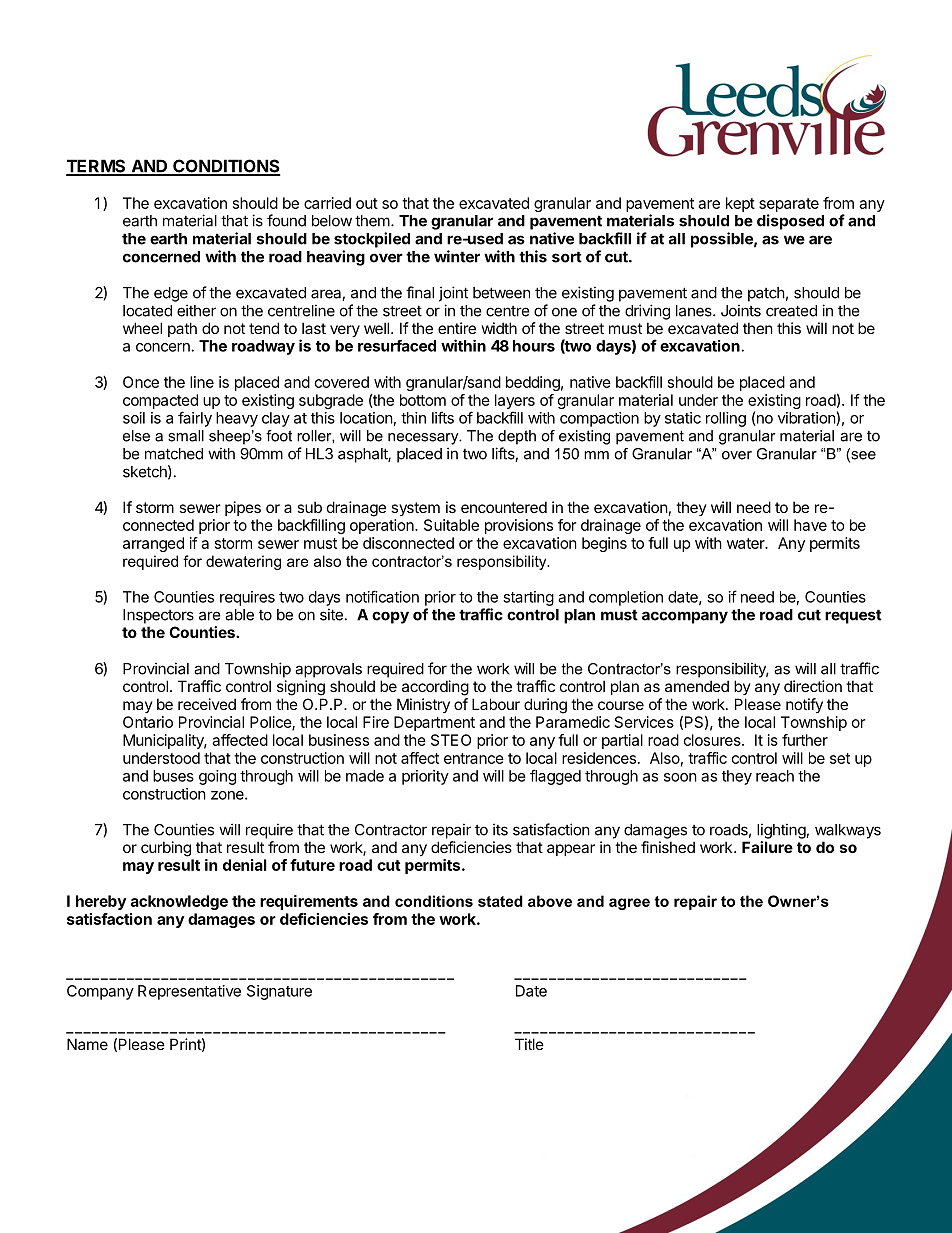 Image resolution: width=952 pixels, height=1233 pixels. What do you see at coordinates (367, 203) in the page?
I see `out` at bounding box center [367, 203].
